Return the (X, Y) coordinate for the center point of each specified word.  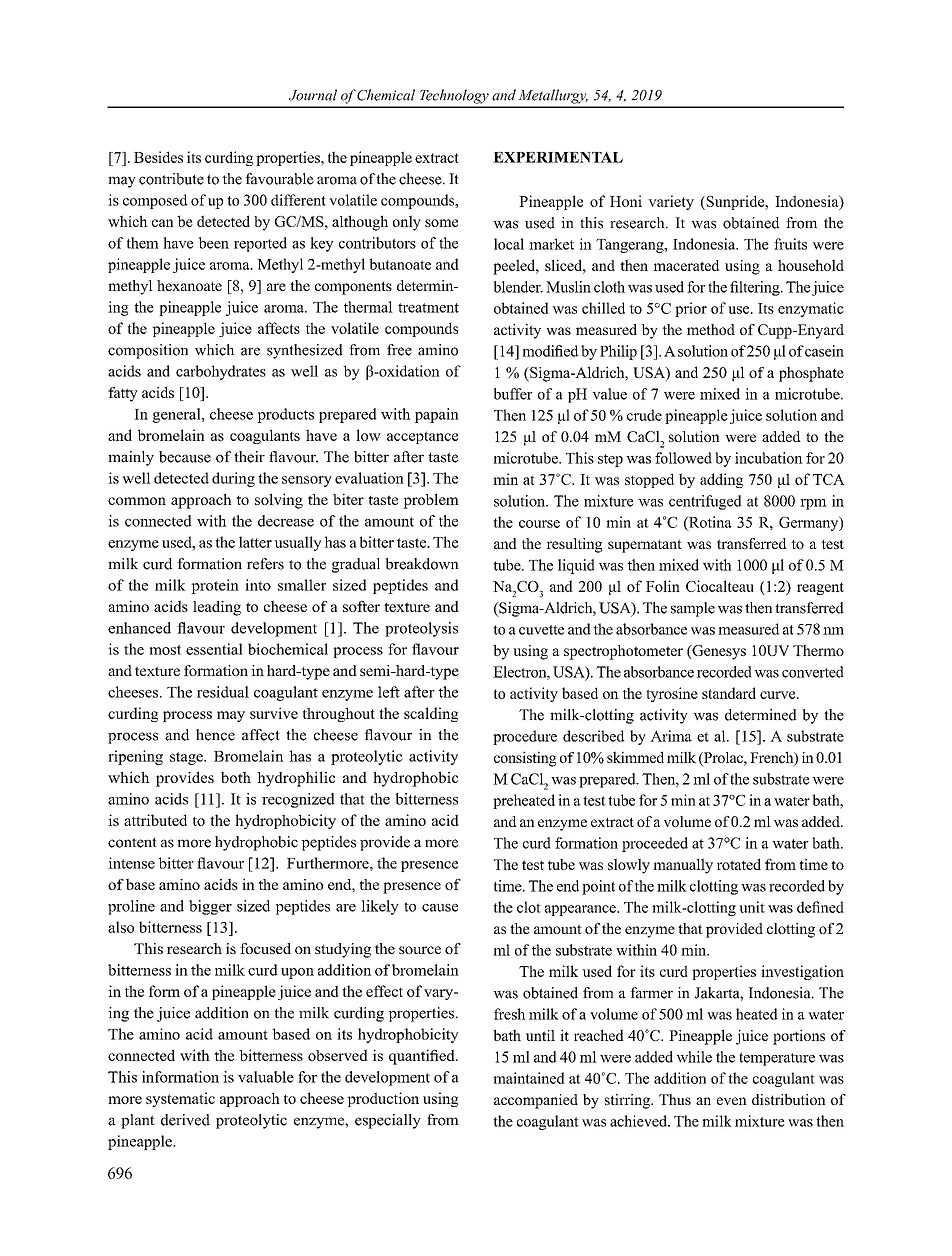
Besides (158, 157)
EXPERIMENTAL (558, 157)
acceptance (422, 437)
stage (187, 758)
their (249, 457)
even (732, 1101)
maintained (529, 1078)
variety (671, 202)
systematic (180, 1099)
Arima (671, 736)
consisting (525, 759)
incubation (769, 458)
